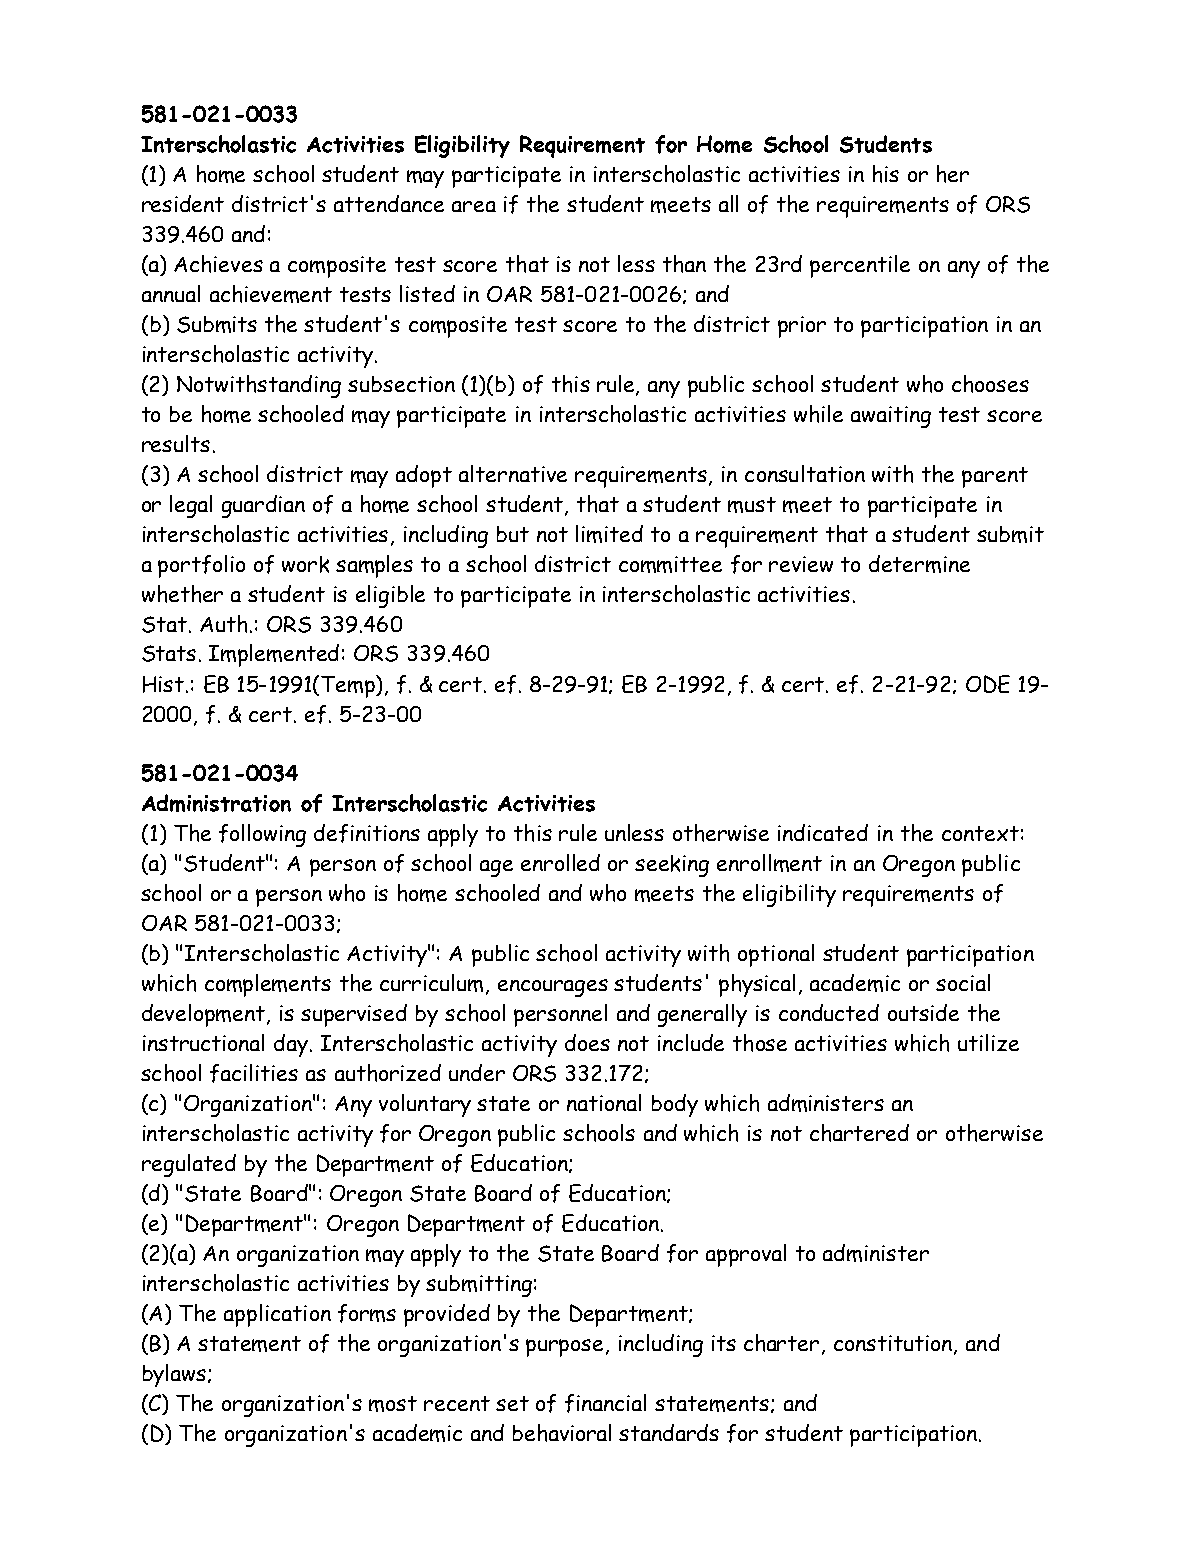 This screenshot has width=1197, height=1549. What do you see at coordinates (684, 264) in the screenshot?
I see `than` at bounding box center [684, 264].
